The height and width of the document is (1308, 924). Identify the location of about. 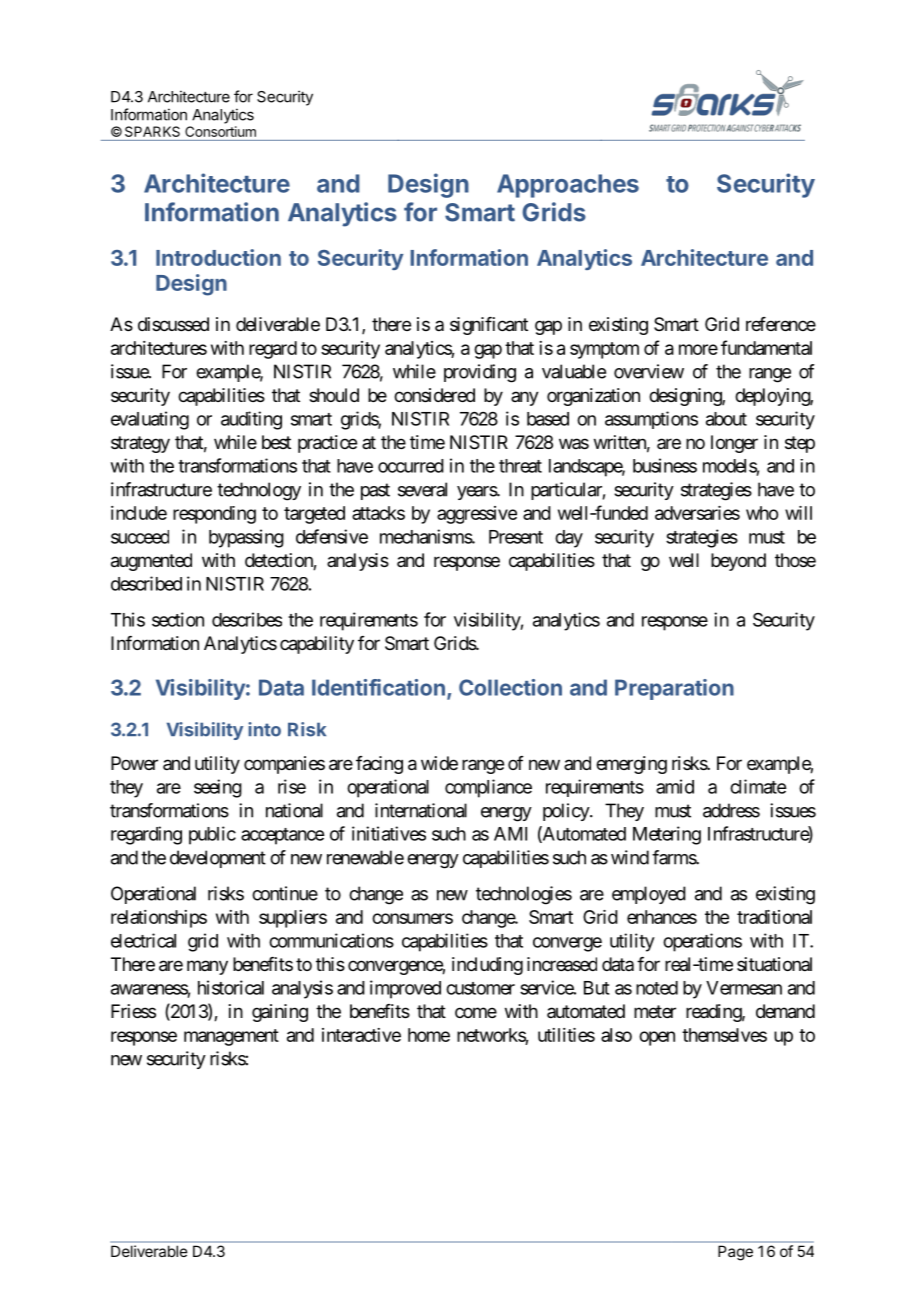
(726, 419).
